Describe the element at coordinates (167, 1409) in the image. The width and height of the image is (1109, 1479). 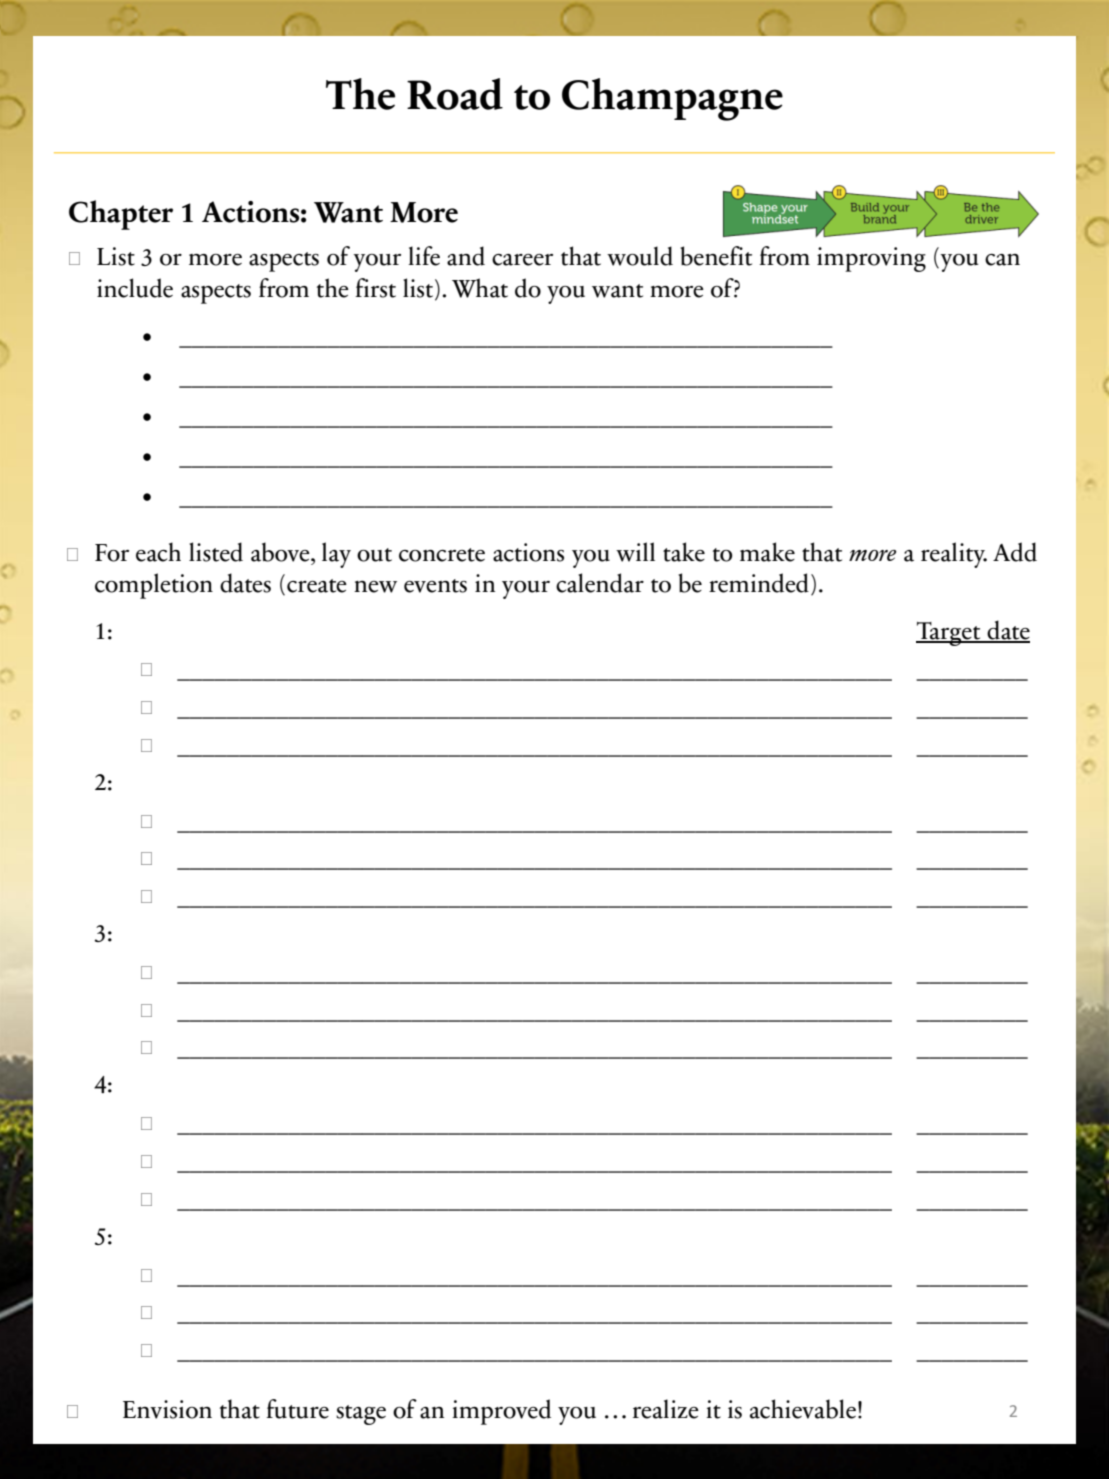
I see `Envision` at that location.
